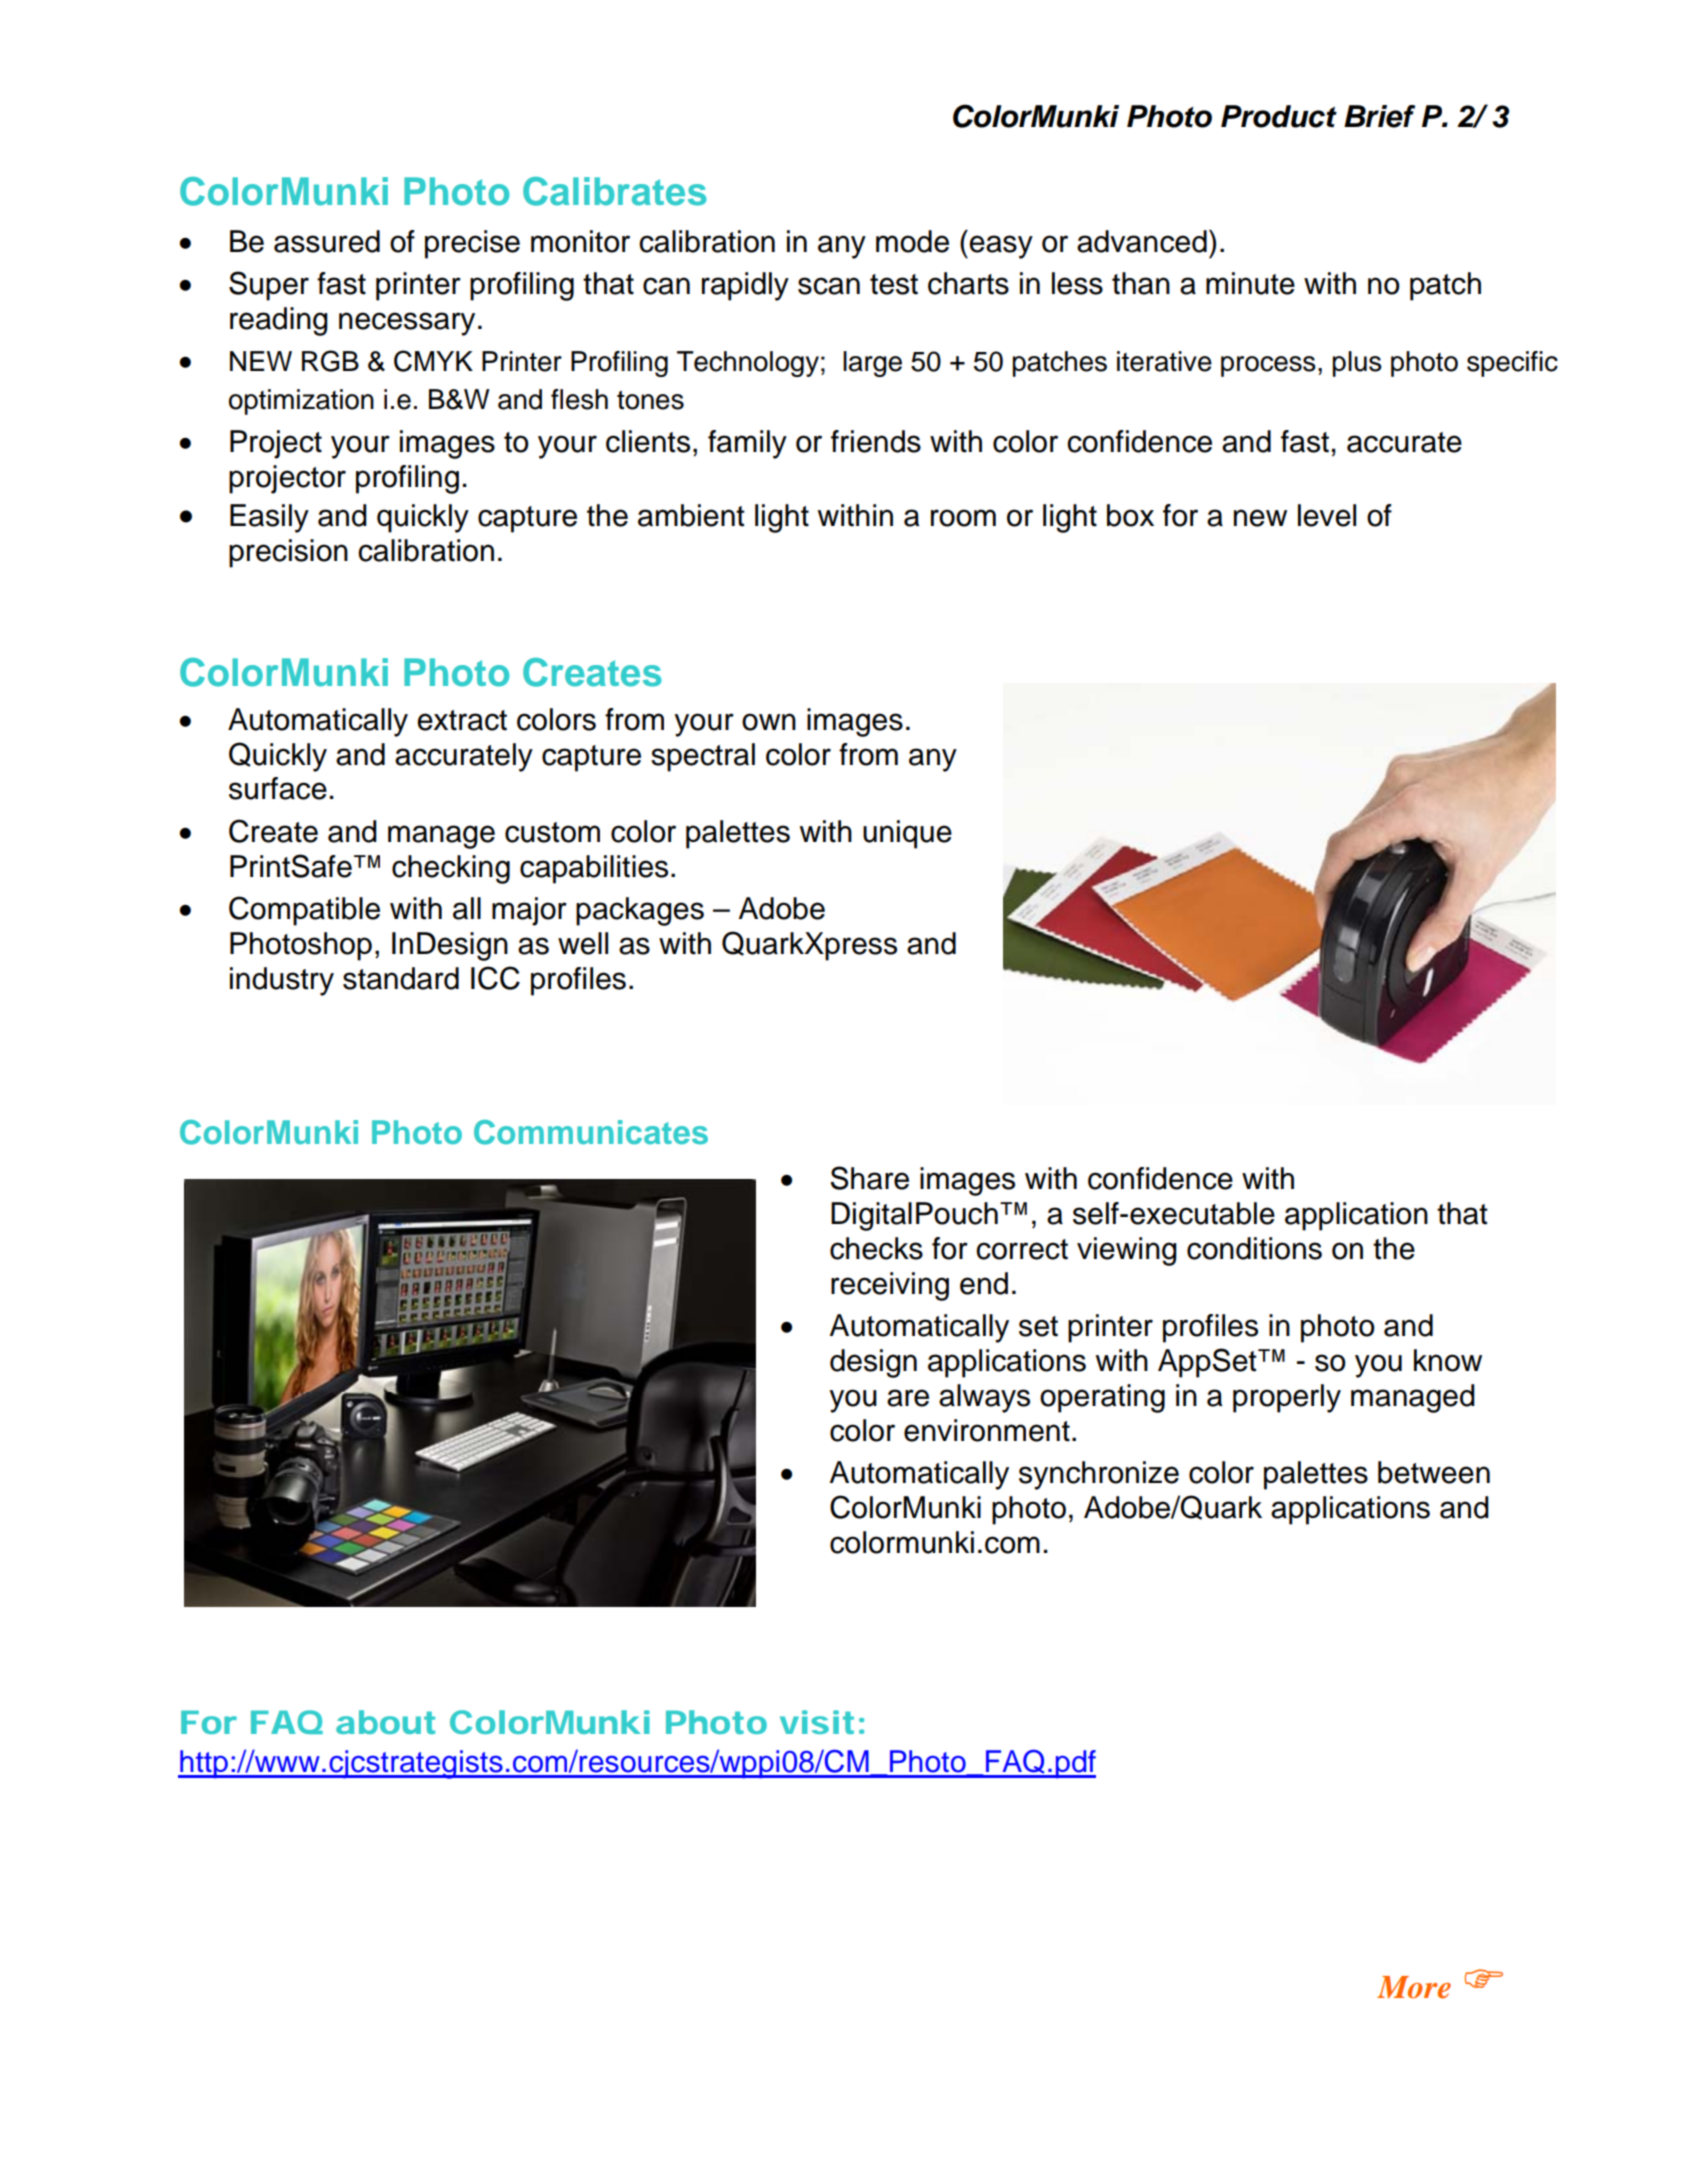 The image size is (1686, 2182). What do you see at coordinates (385, 1722) in the screenshot?
I see `about` at bounding box center [385, 1722].
